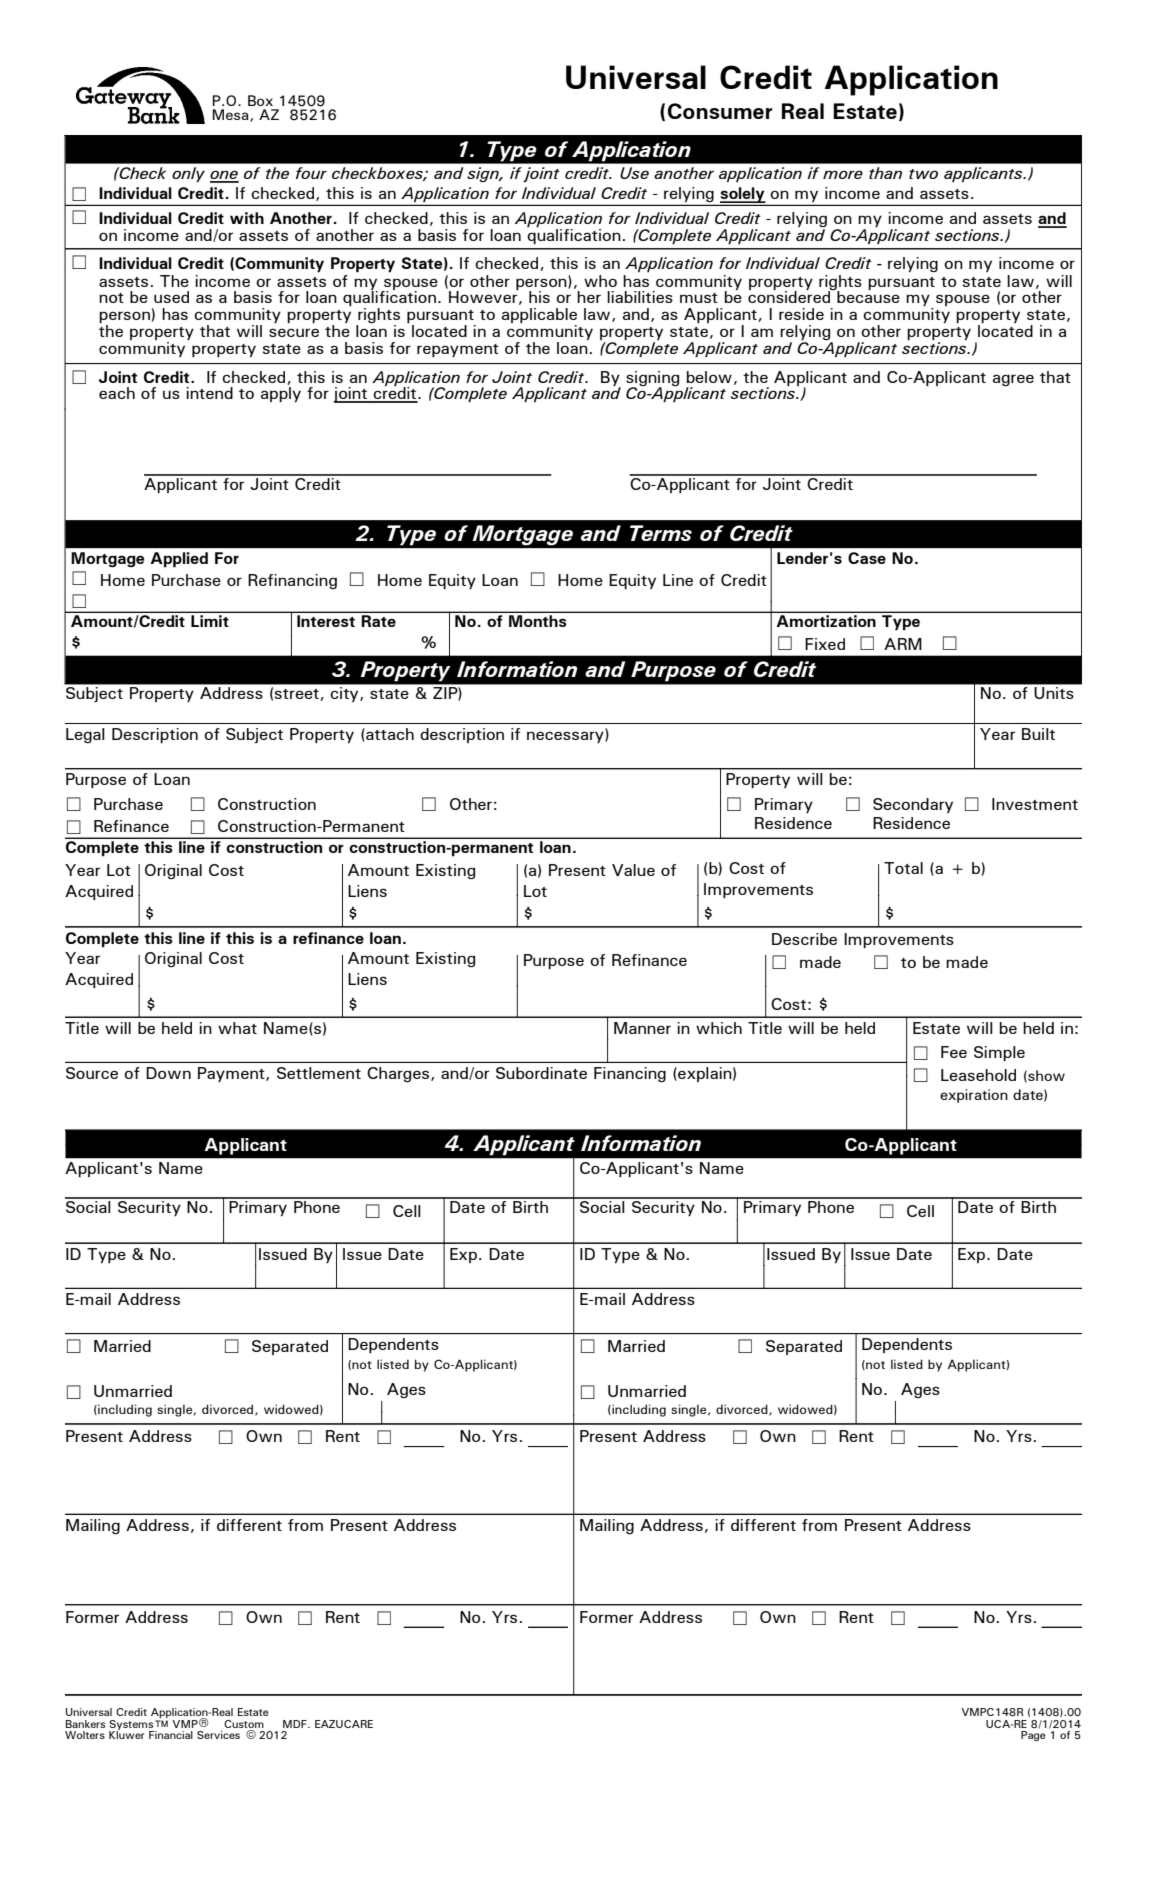  I want to click on what, so click(237, 1028).
